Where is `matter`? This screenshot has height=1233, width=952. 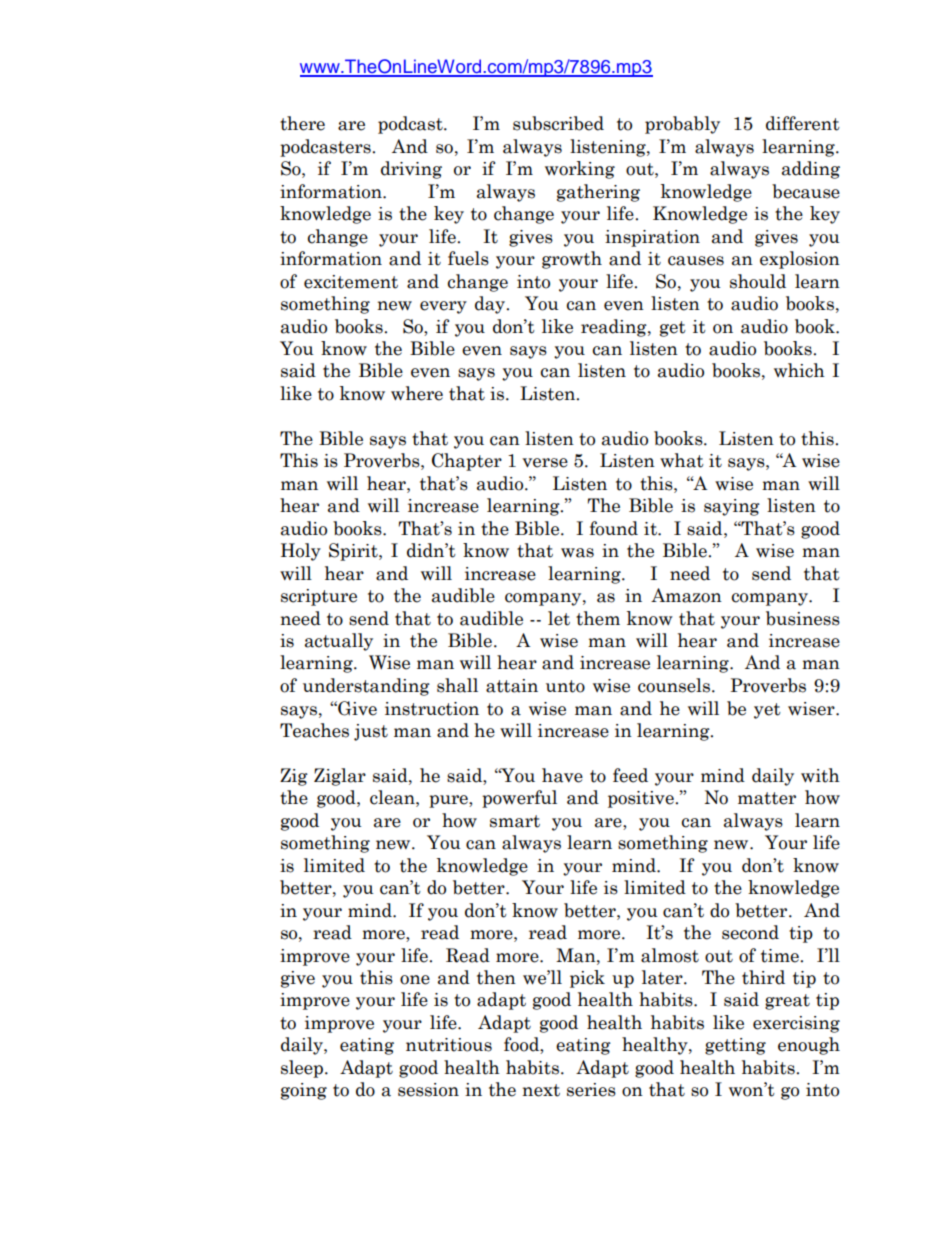
matter is located at coordinates (767, 798).
